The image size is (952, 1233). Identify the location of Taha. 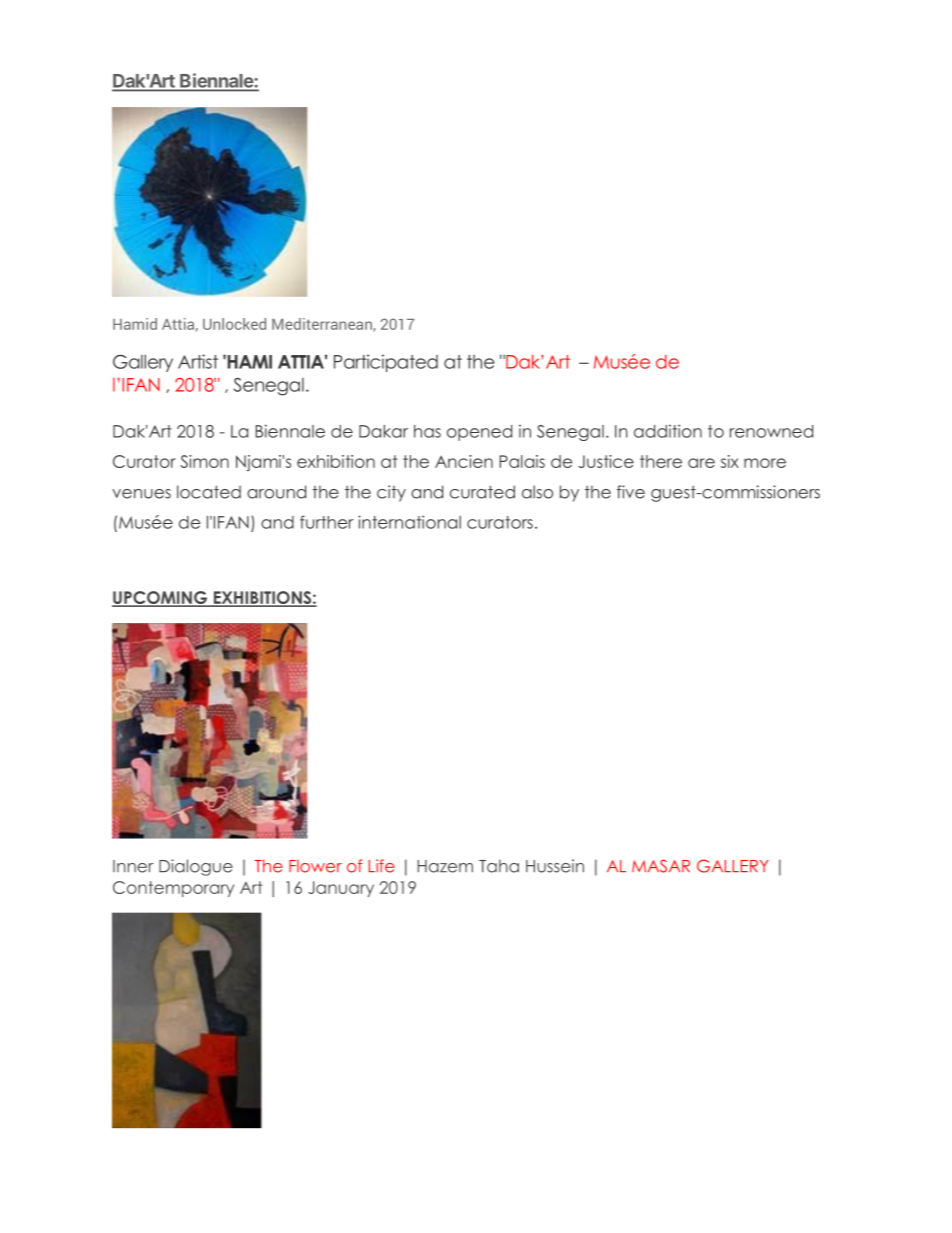
(499, 866).
